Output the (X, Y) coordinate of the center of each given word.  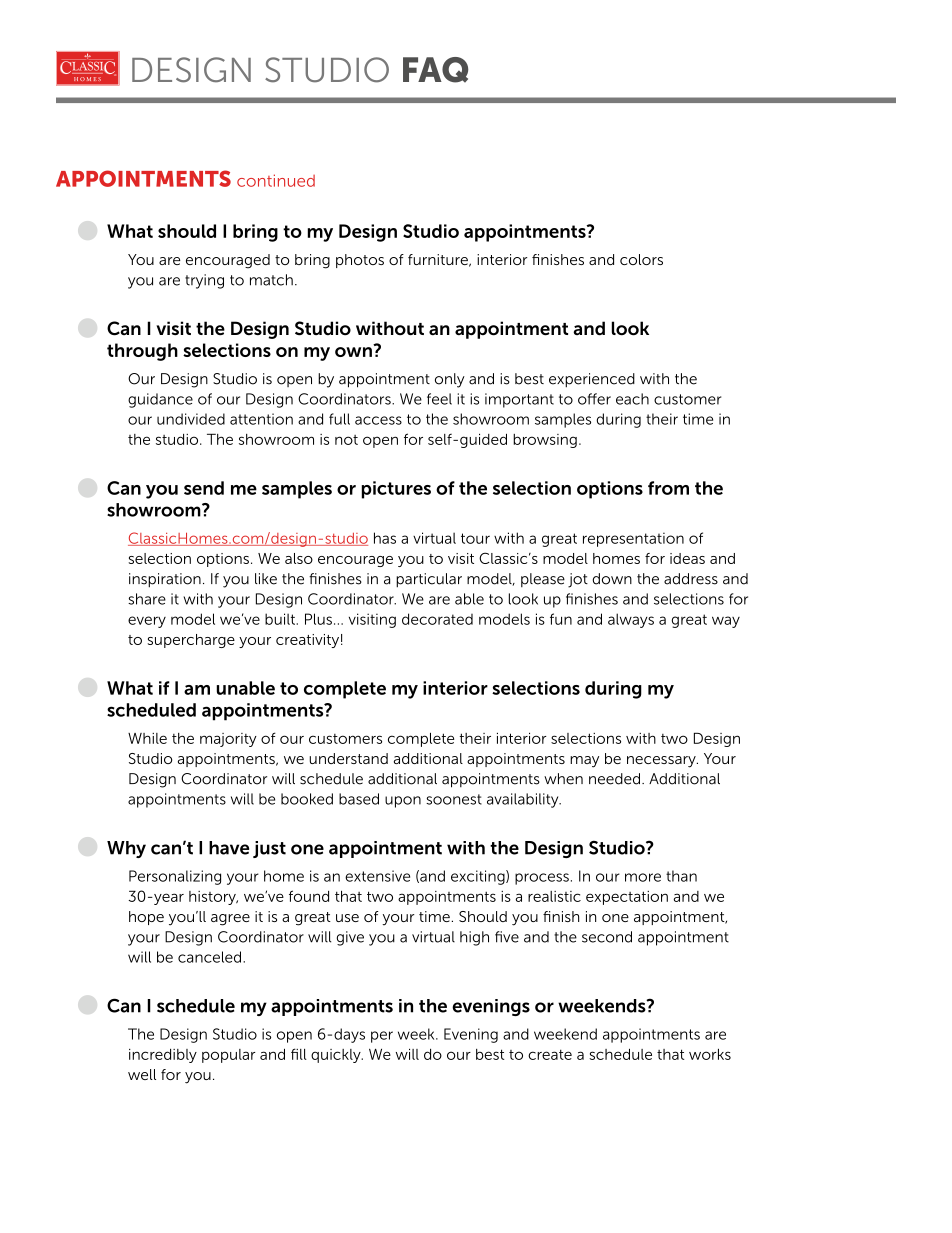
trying (204, 281)
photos (360, 261)
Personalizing (175, 877)
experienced (592, 380)
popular (229, 1056)
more (643, 877)
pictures (396, 490)
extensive (377, 876)
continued (276, 180)
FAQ (435, 70)
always (631, 620)
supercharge (191, 641)
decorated (437, 619)
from (668, 488)
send (204, 488)
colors (641, 259)
